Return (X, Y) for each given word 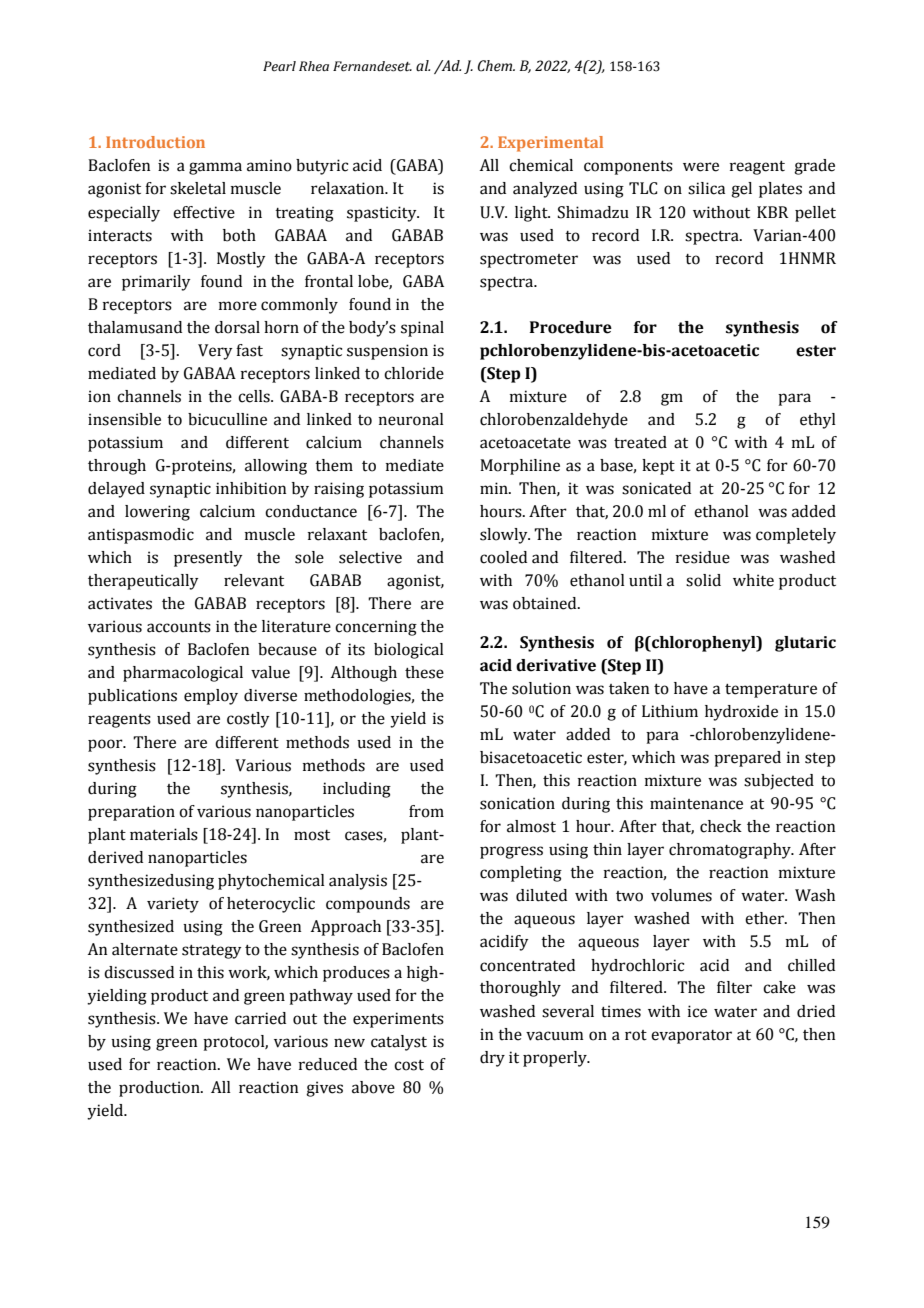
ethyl (818, 421)
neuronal (411, 419)
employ (211, 697)
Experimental (550, 144)
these (424, 672)
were (701, 167)
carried (260, 1018)
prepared (747, 759)
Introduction (155, 142)
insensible (124, 419)
